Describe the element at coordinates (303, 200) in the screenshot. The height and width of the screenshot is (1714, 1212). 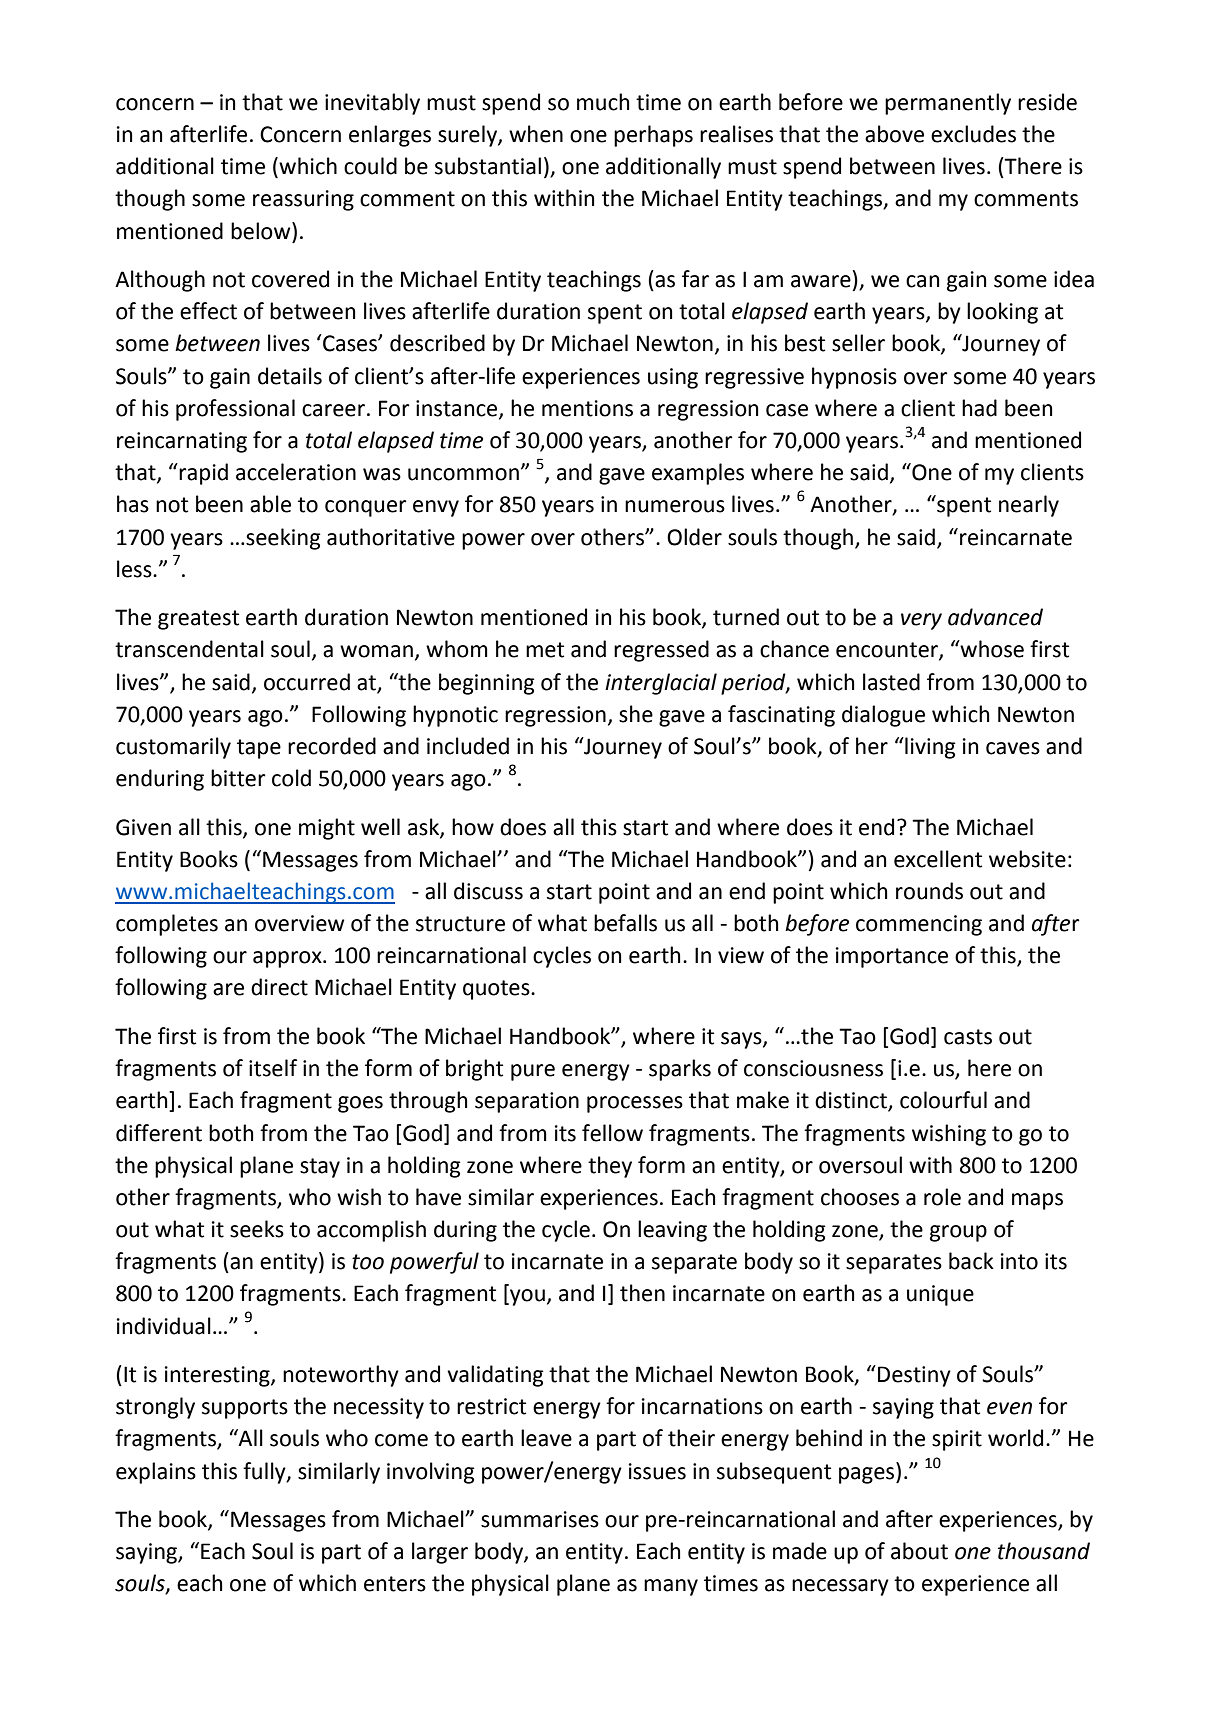
I see `reassuring` at that location.
